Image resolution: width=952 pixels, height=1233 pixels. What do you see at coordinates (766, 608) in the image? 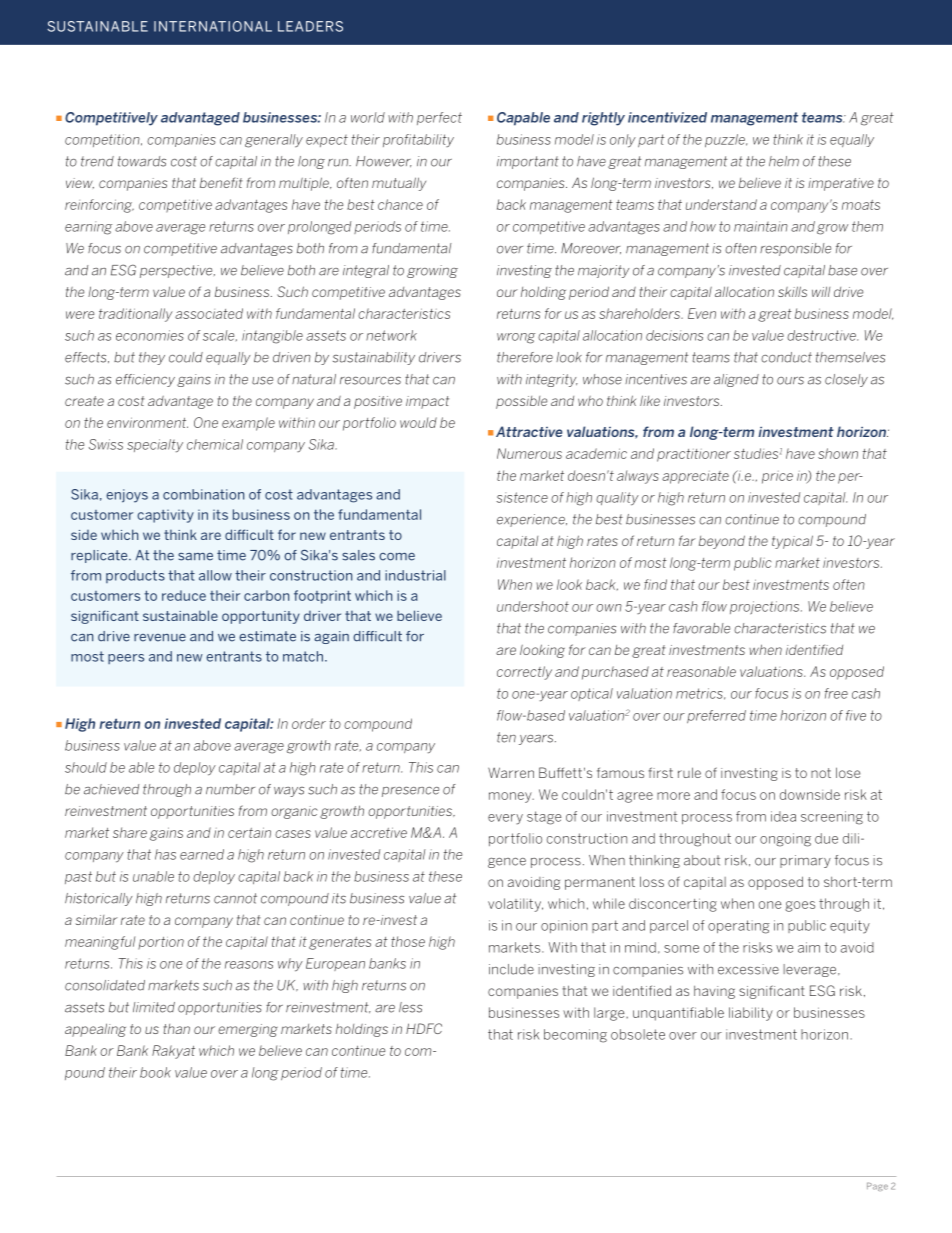
I see `projections` at bounding box center [766, 608].
